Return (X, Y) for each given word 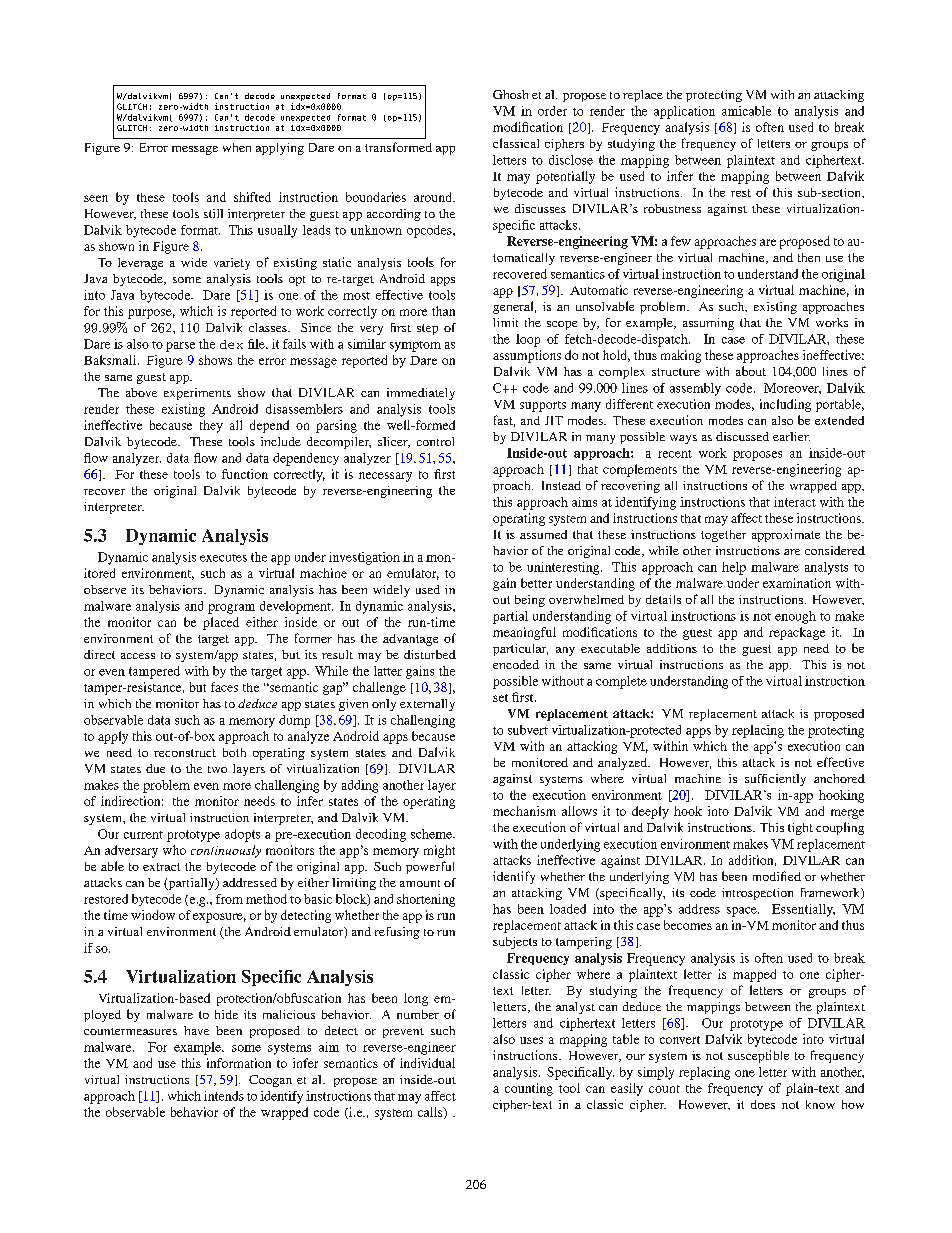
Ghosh (510, 94)
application (684, 112)
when (237, 147)
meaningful (524, 633)
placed (221, 623)
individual (427, 1063)
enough (795, 617)
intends (224, 1096)
